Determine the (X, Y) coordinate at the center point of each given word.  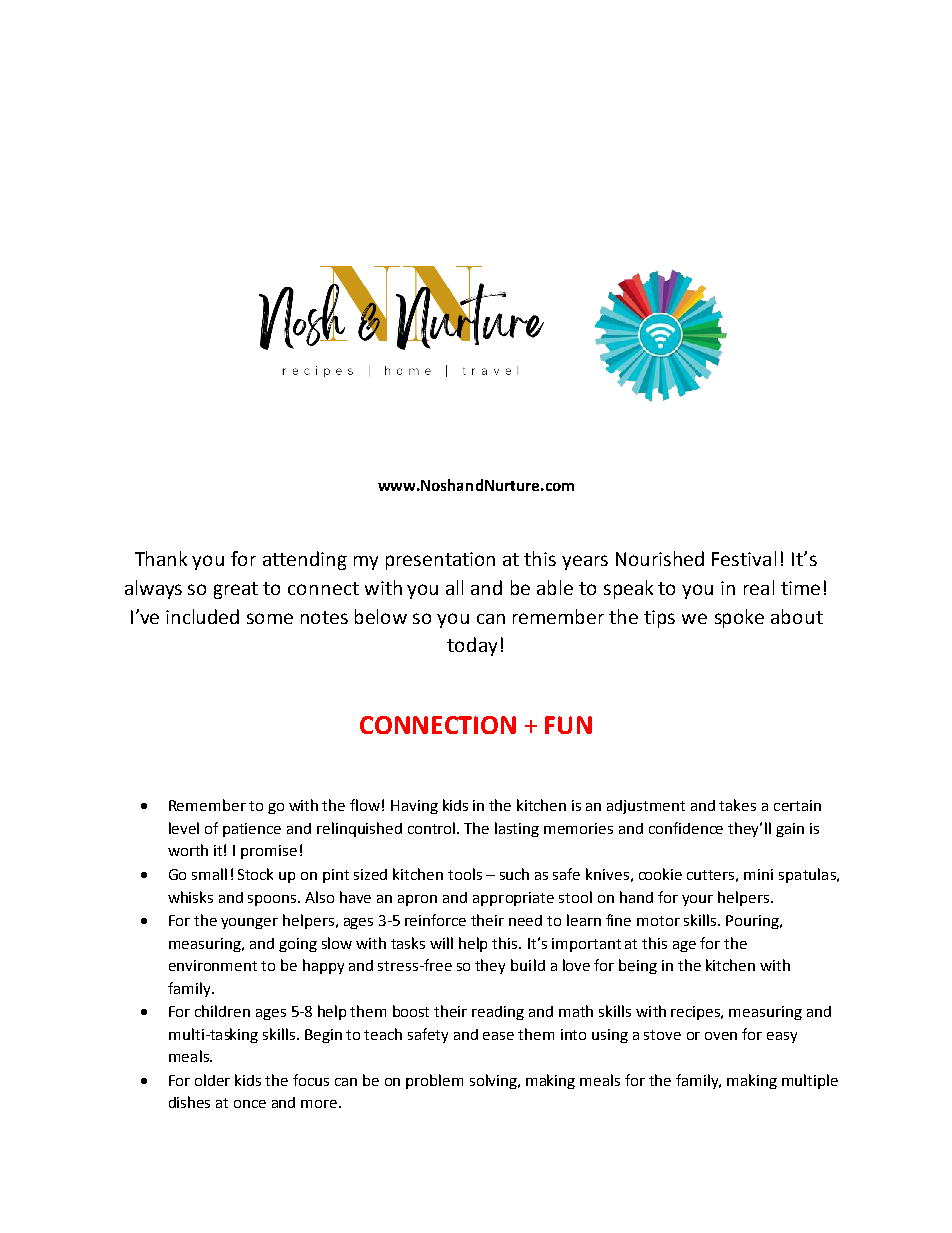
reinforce (435, 920)
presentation (440, 561)
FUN (568, 725)
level (184, 828)
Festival (744, 558)
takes (737, 805)
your (697, 900)
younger (249, 923)
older (212, 1080)
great (236, 590)
